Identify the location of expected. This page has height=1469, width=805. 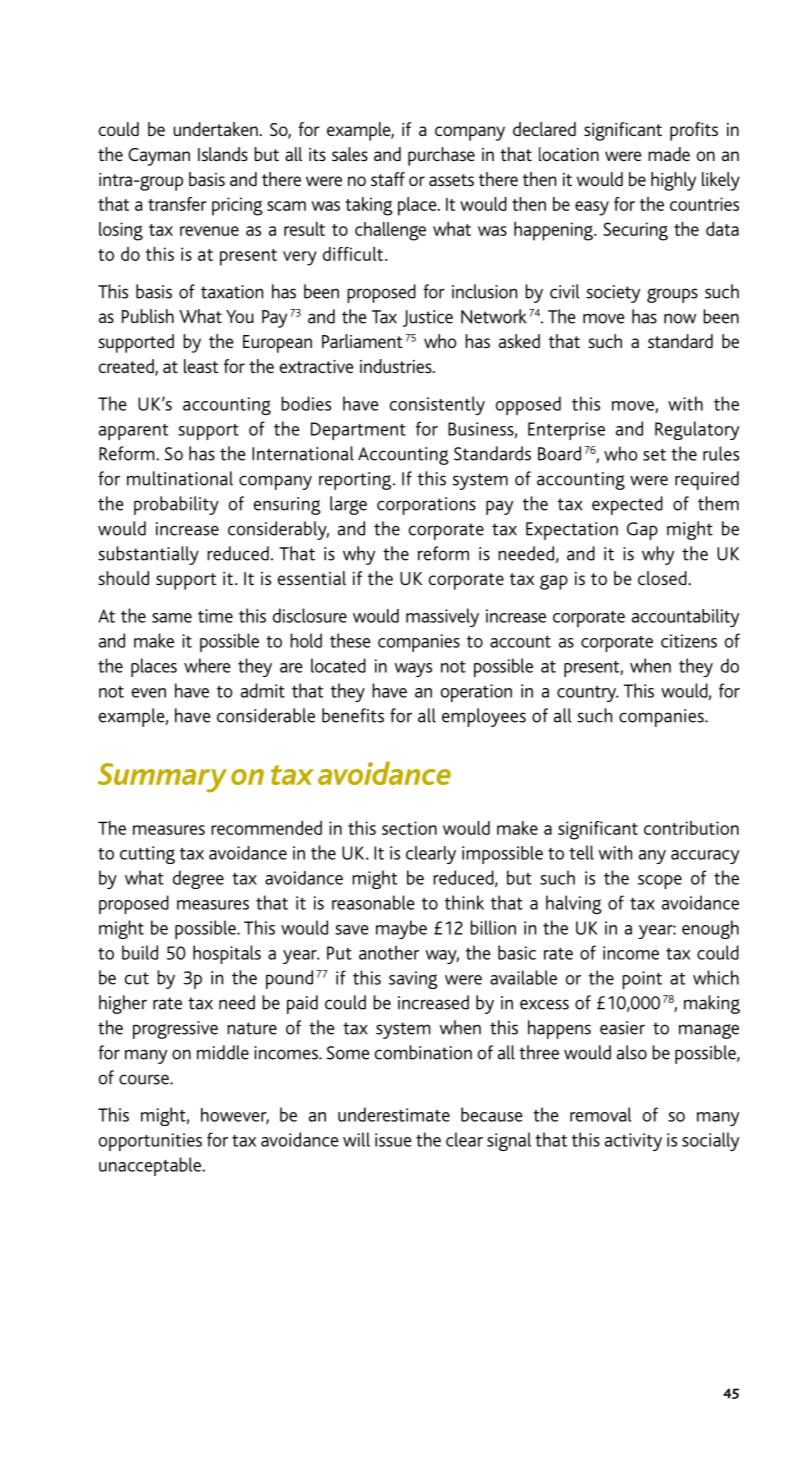
(627, 505).
